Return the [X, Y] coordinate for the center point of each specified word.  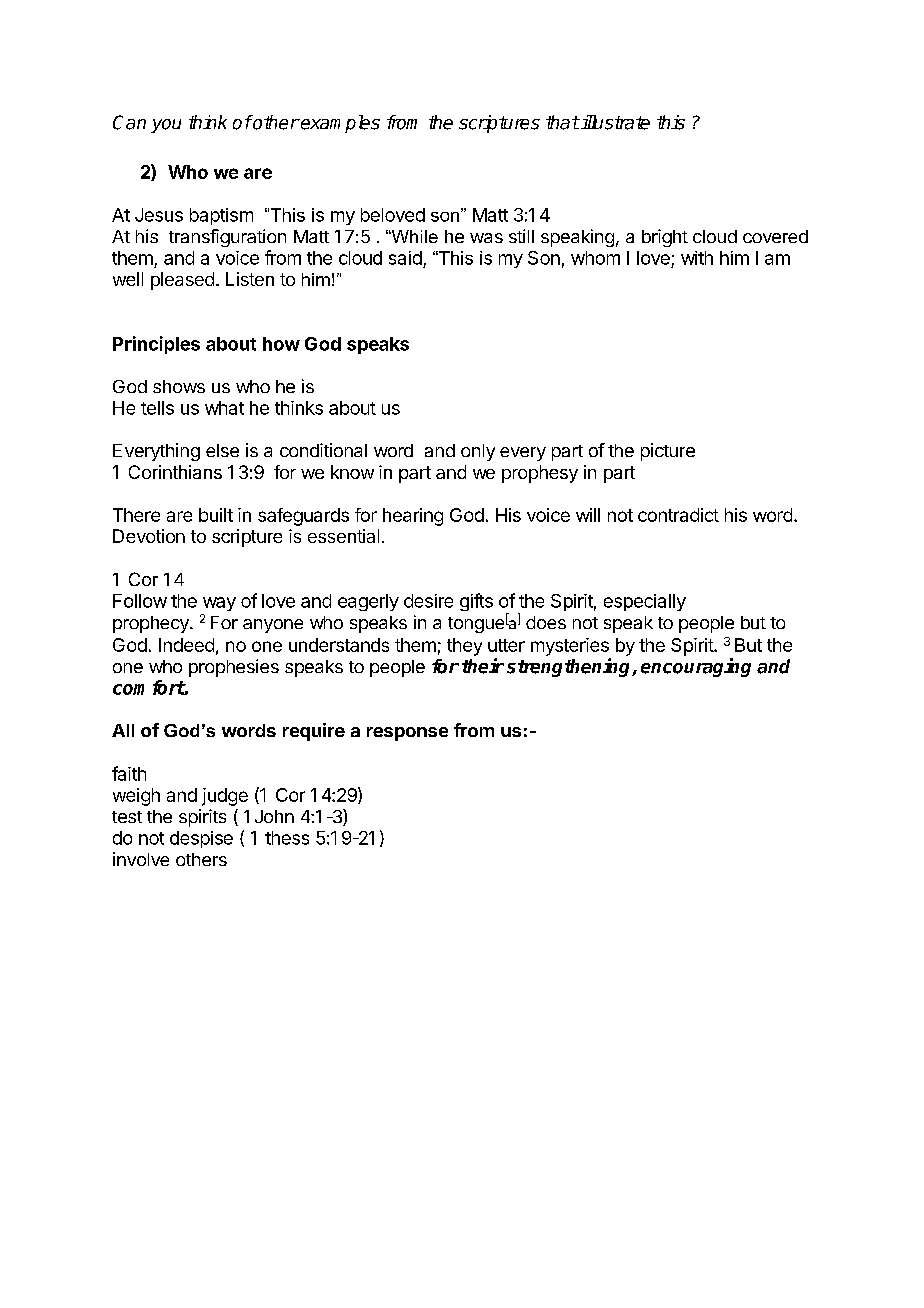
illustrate [614, 122]
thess [287, 838]
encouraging [696, 667]
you [166, 126]
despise [201, 839]
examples [339, 124]
